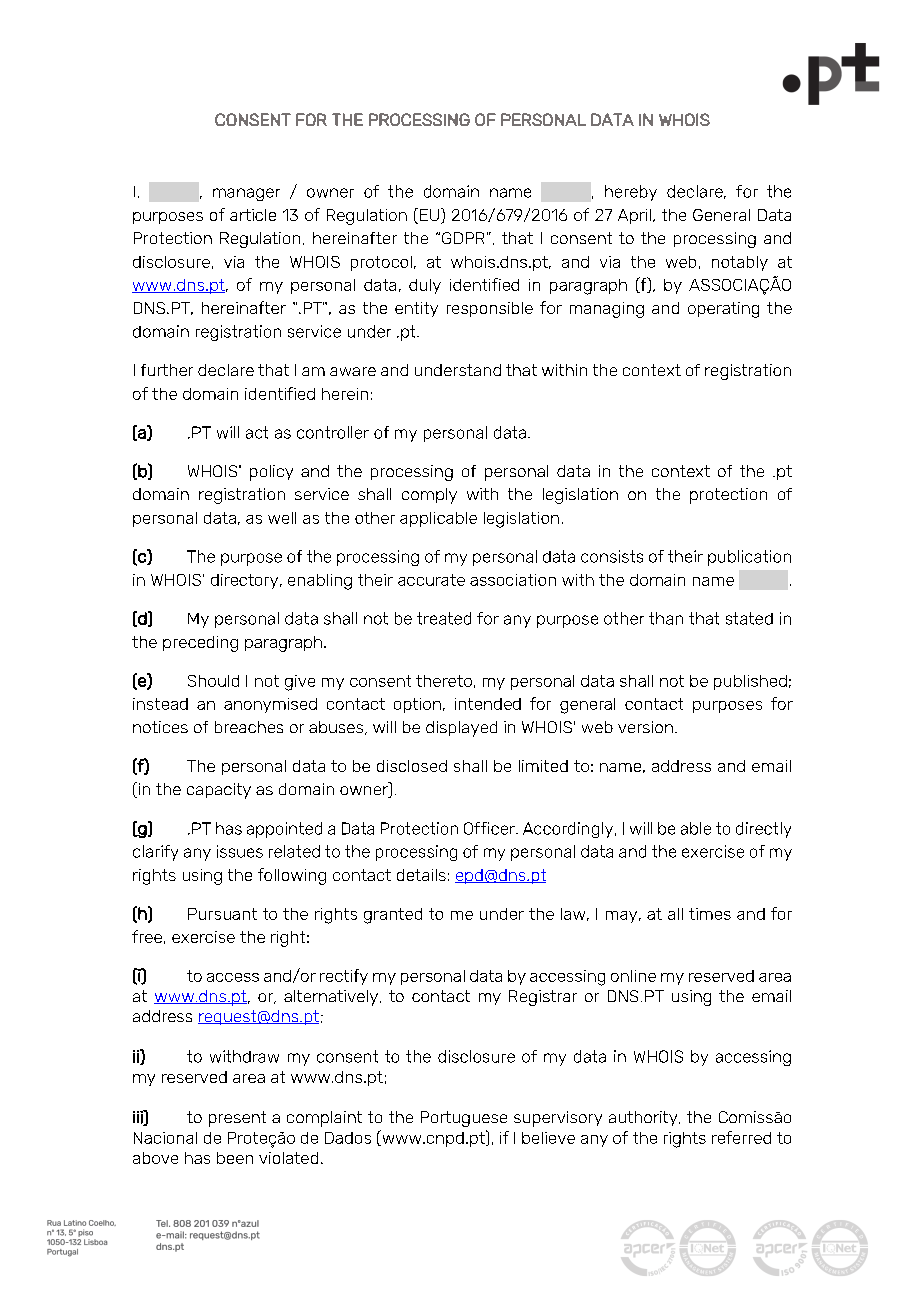 This page has height=1308, width=924. Describe the element at coordinates (749, 558) in the page. I see `publication` at that location.
